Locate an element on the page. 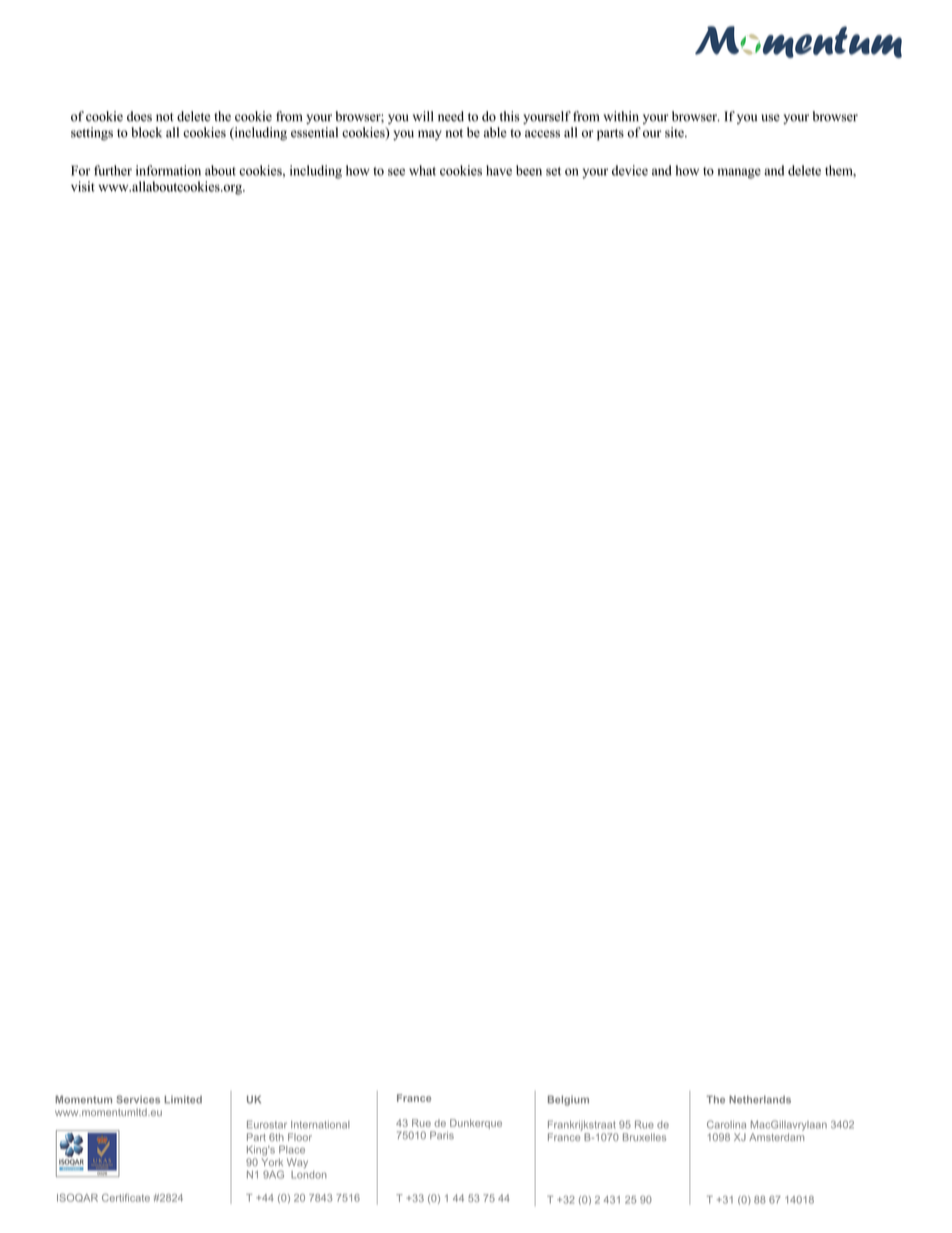 This document has width=952, height=1233. manage is located at coordinates (739, 173).
